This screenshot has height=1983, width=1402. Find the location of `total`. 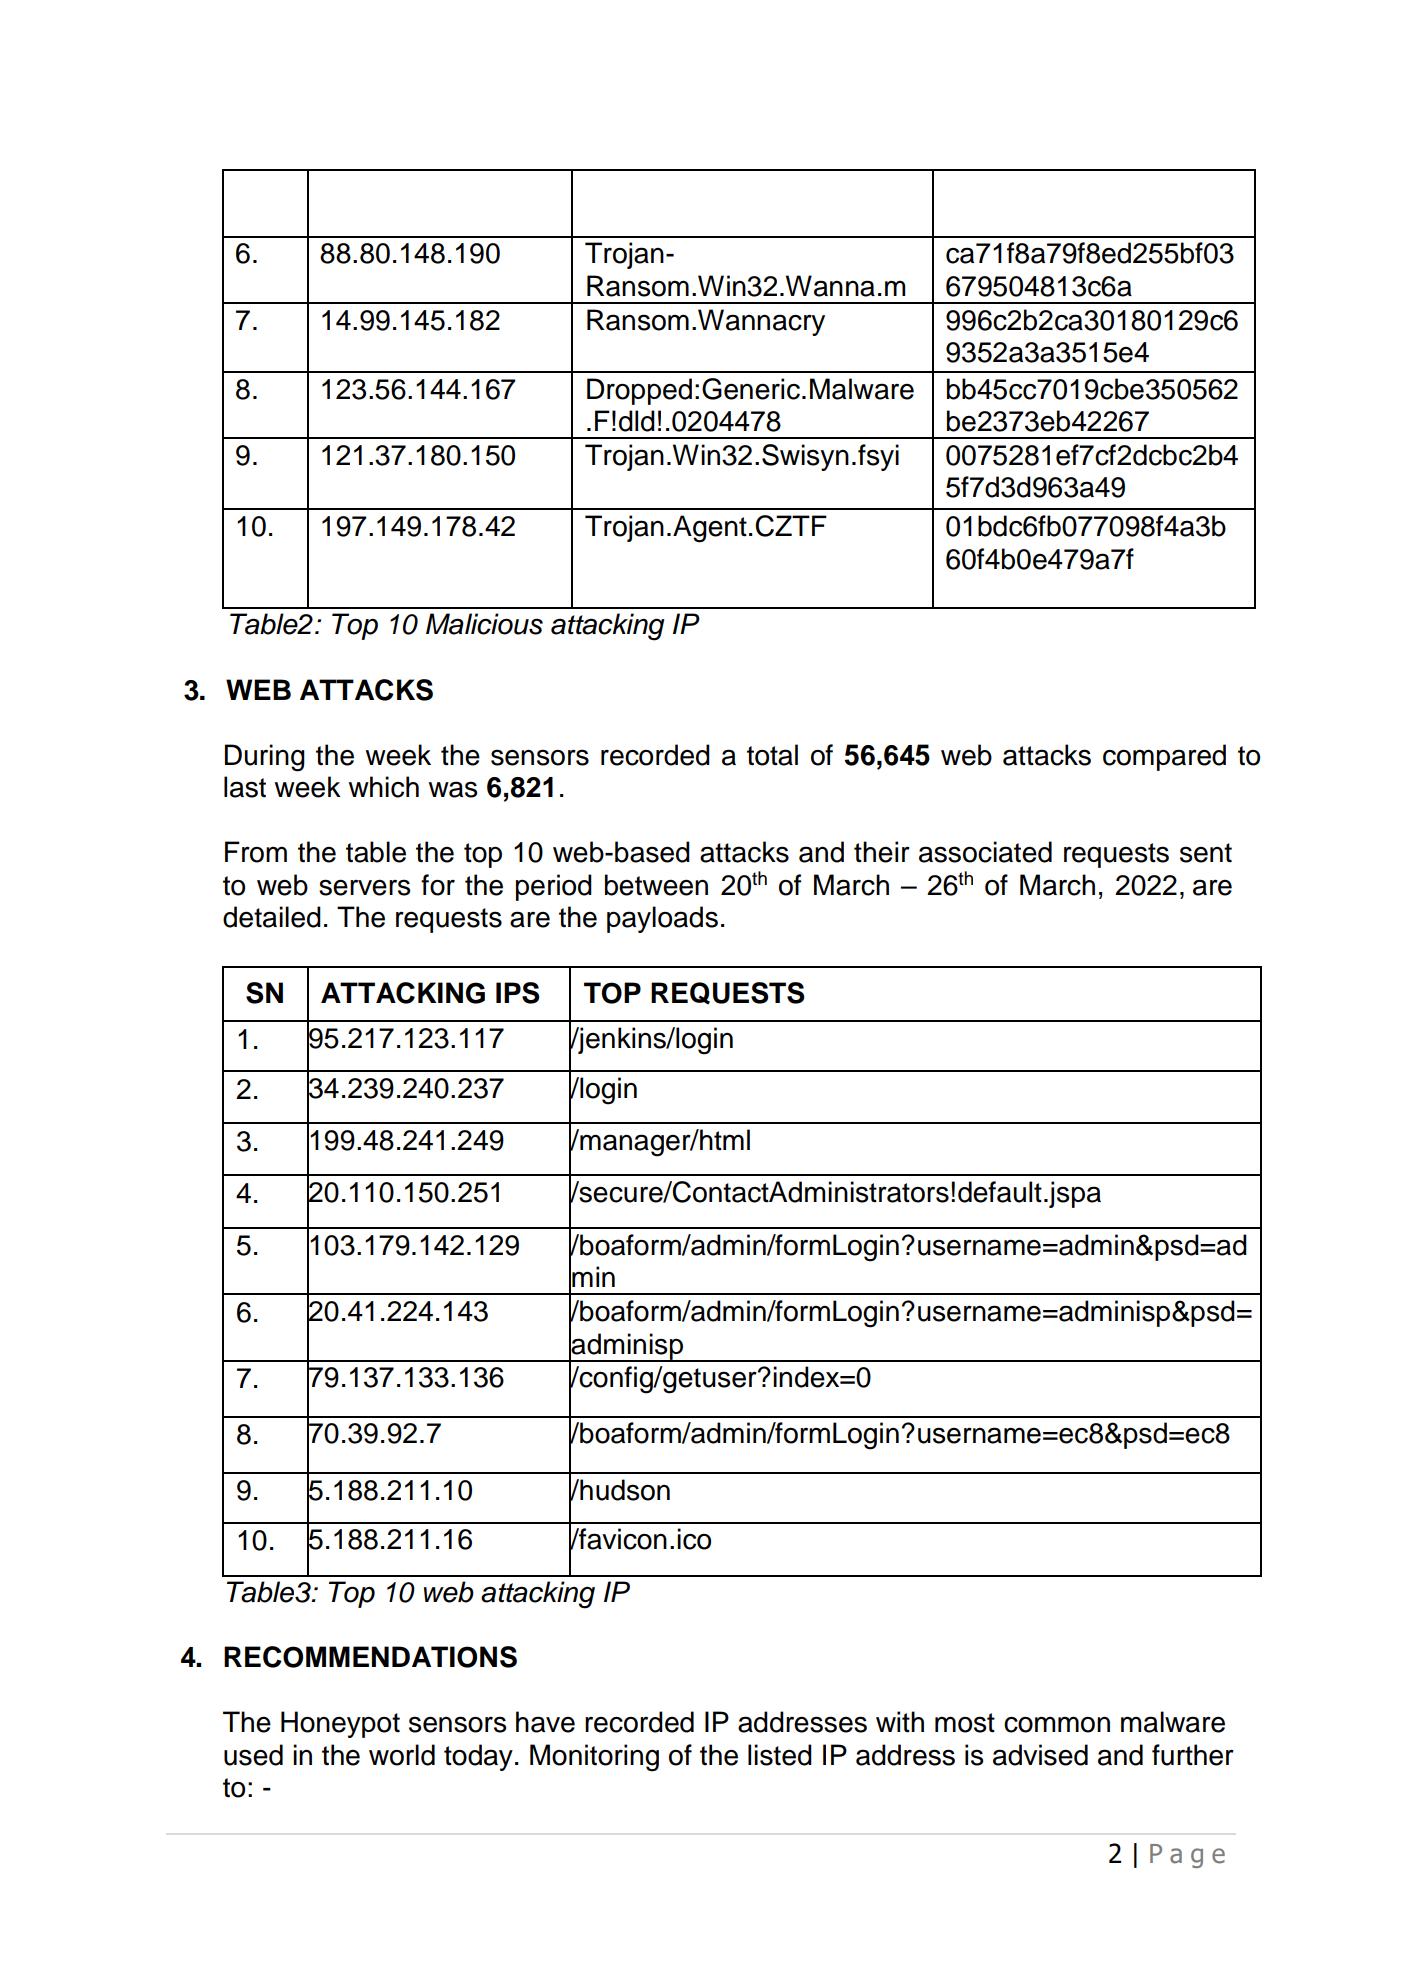

total is located at coordinates (772, 755).
